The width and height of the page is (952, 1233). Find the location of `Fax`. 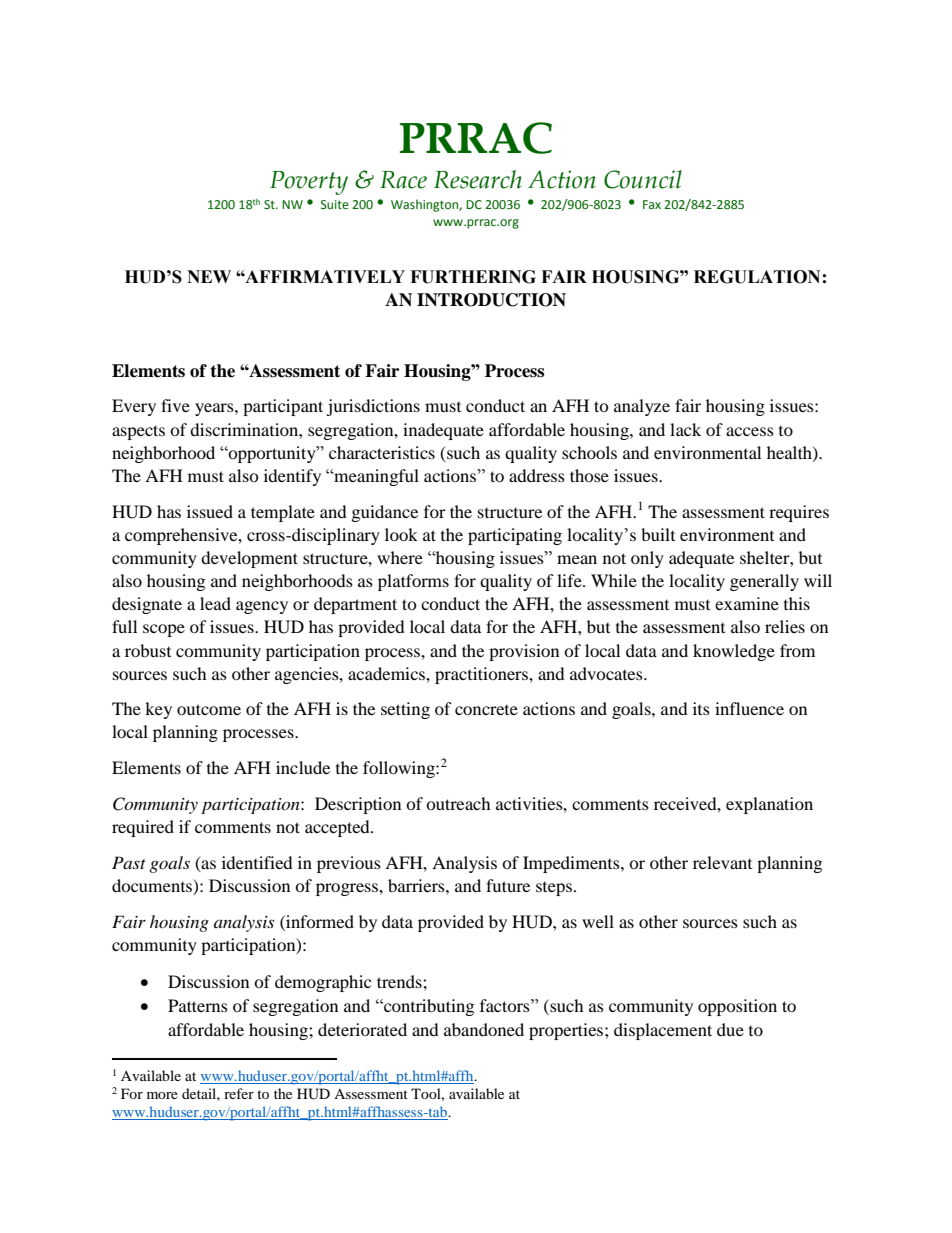

Fax is located at coordinates (652, 204).
